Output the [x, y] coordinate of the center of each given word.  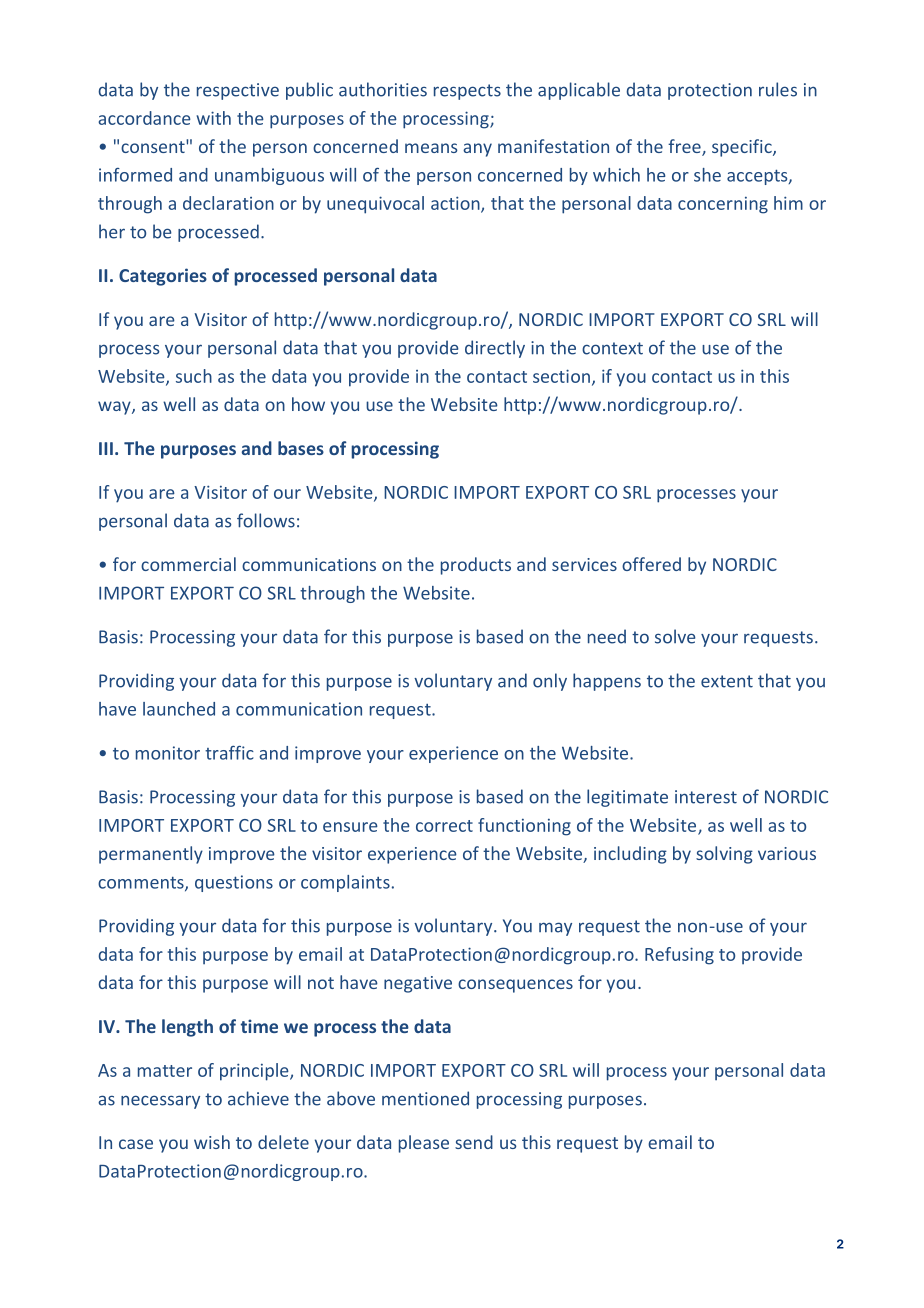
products [476, 566]
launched [179, 709]
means [431, 148]
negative [418, 984]
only [550, 682]
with [213, 118]
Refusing [679, 956]
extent [727, 681]
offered [651, 564]
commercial [188, 564]
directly [495, 349]
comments [142, 883]
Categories [163, 277]
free [685, 147]
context [612, 348]
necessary [160, 1102]
